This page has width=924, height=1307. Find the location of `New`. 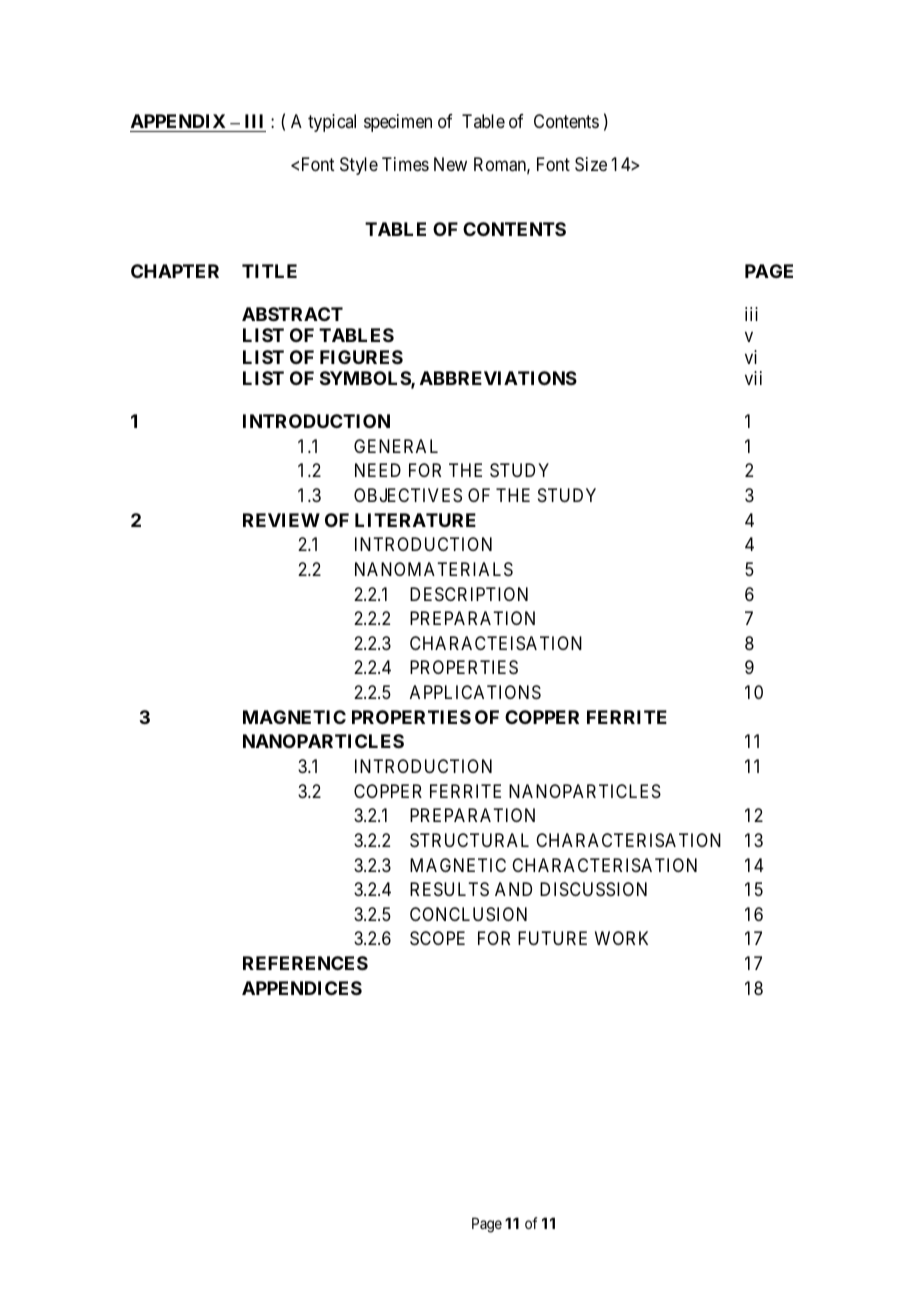

New is located at coordinates (450, 164).
